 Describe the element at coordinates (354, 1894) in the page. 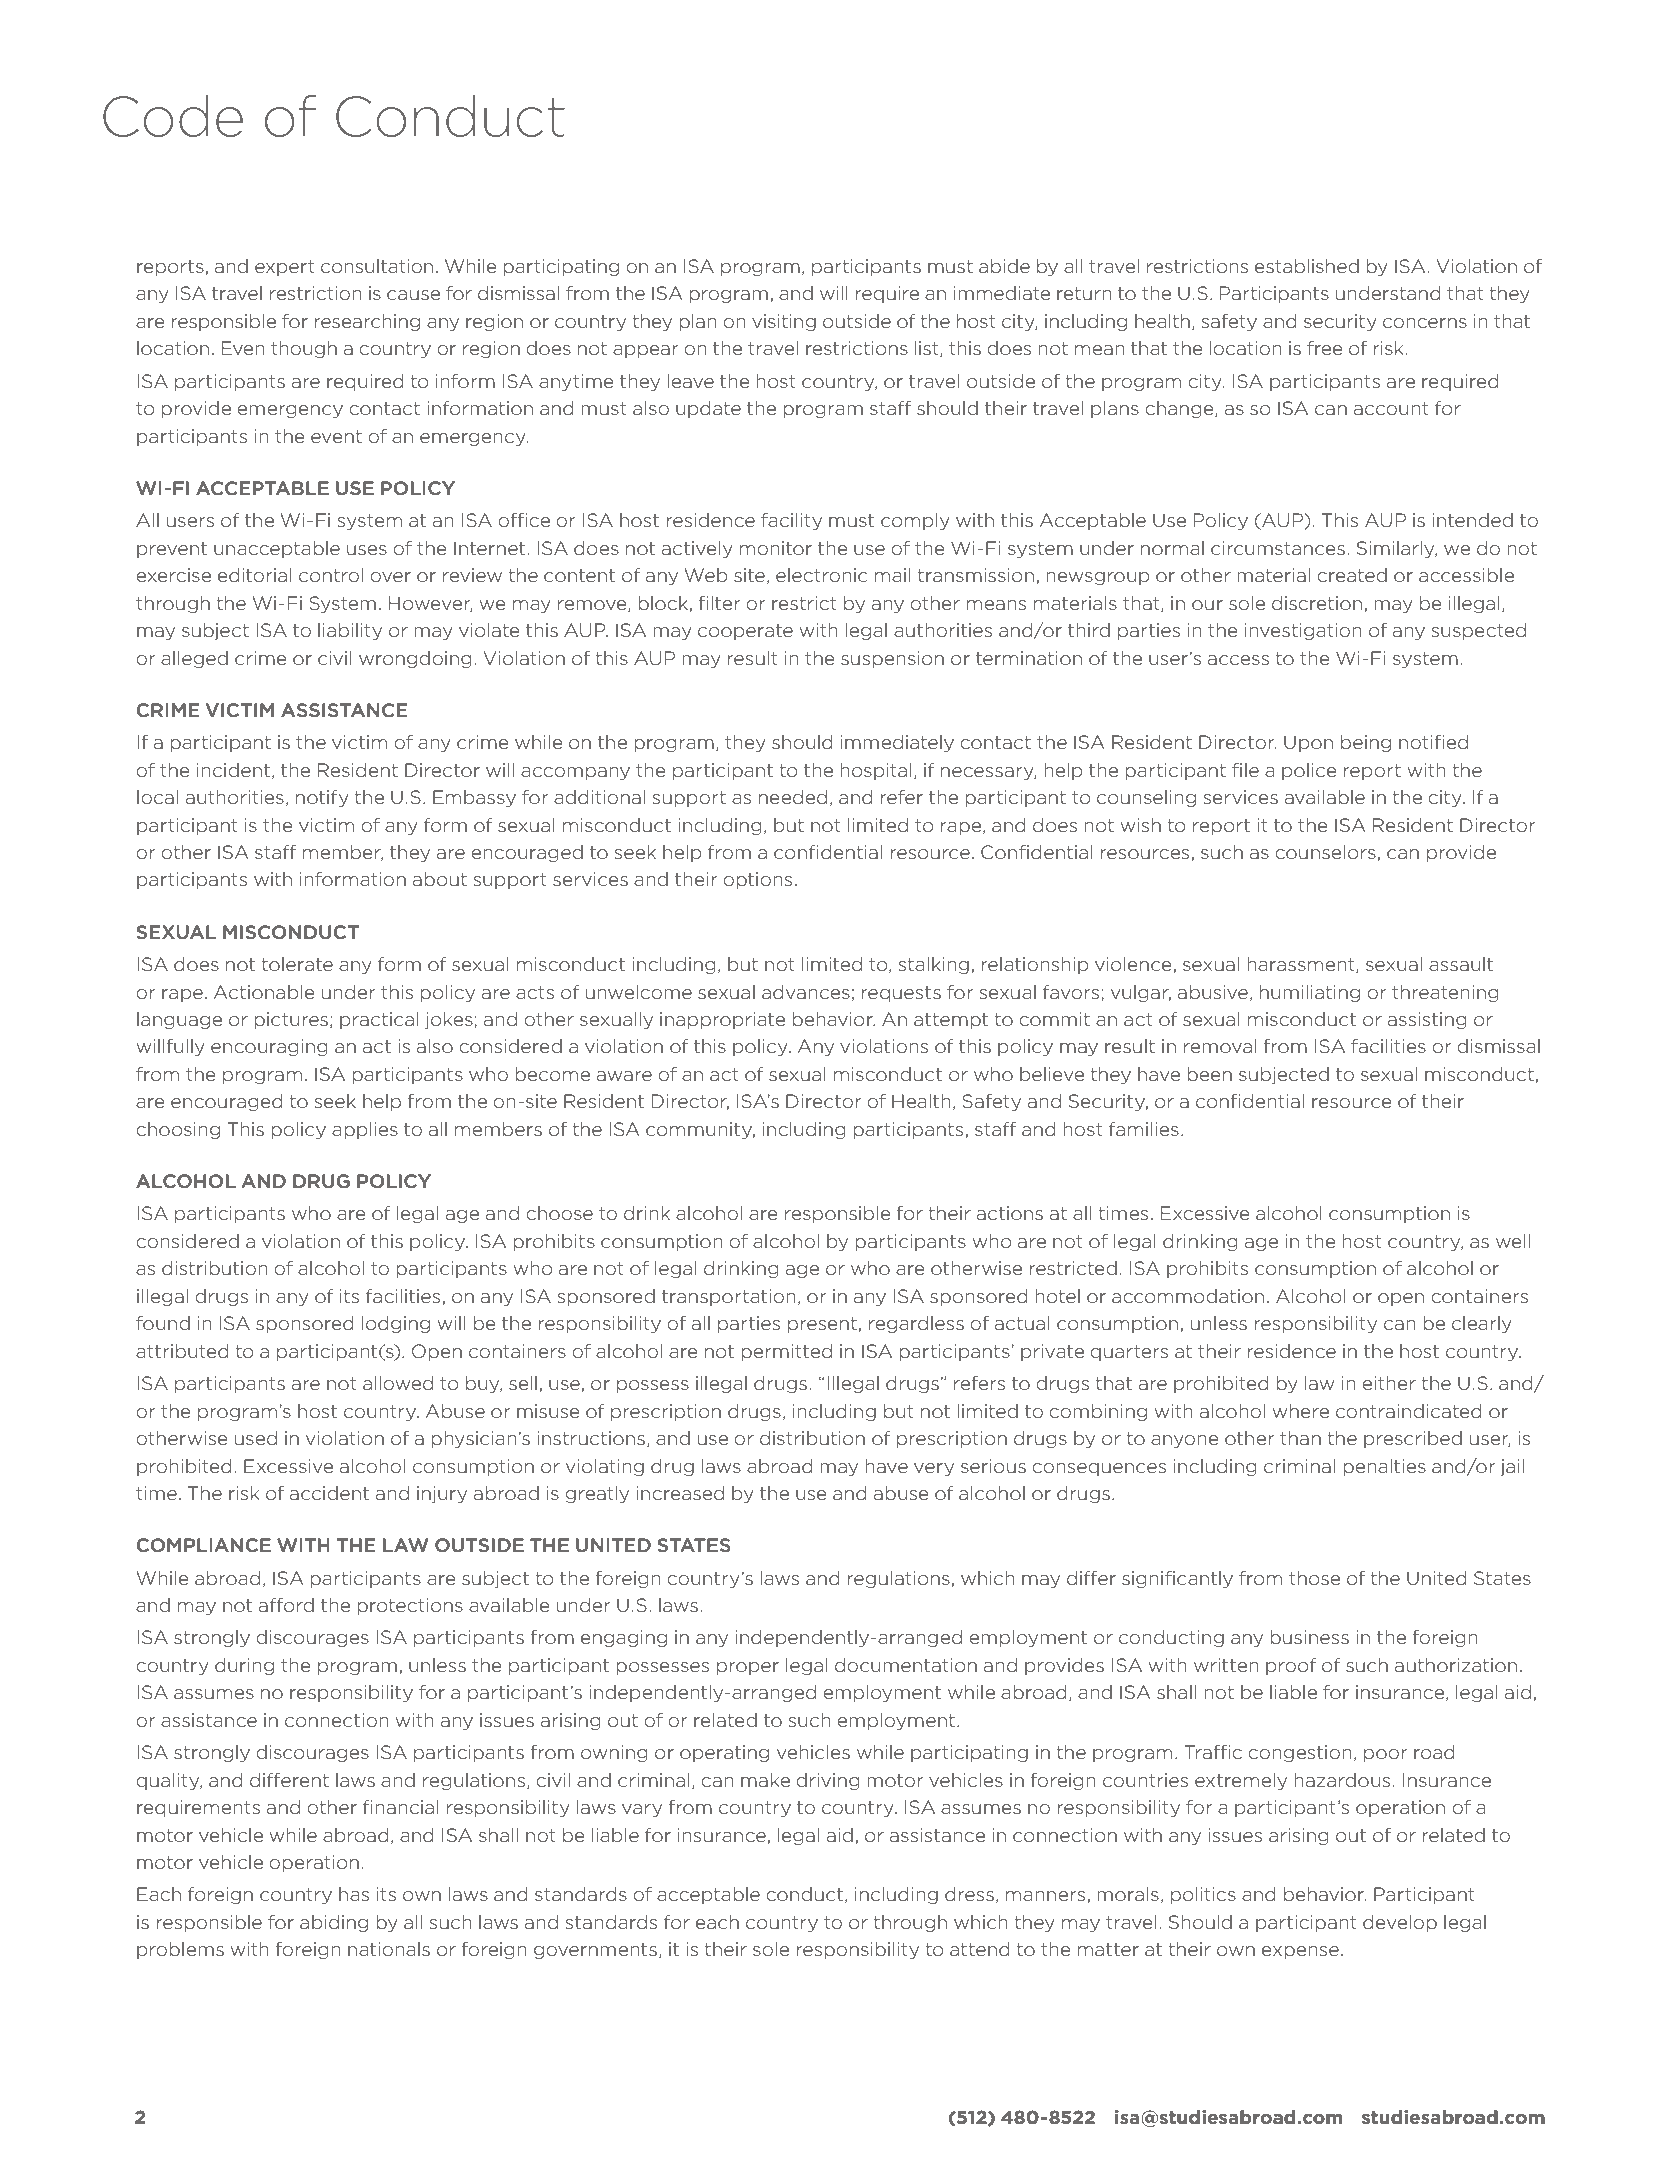

I see `has` at that location.
